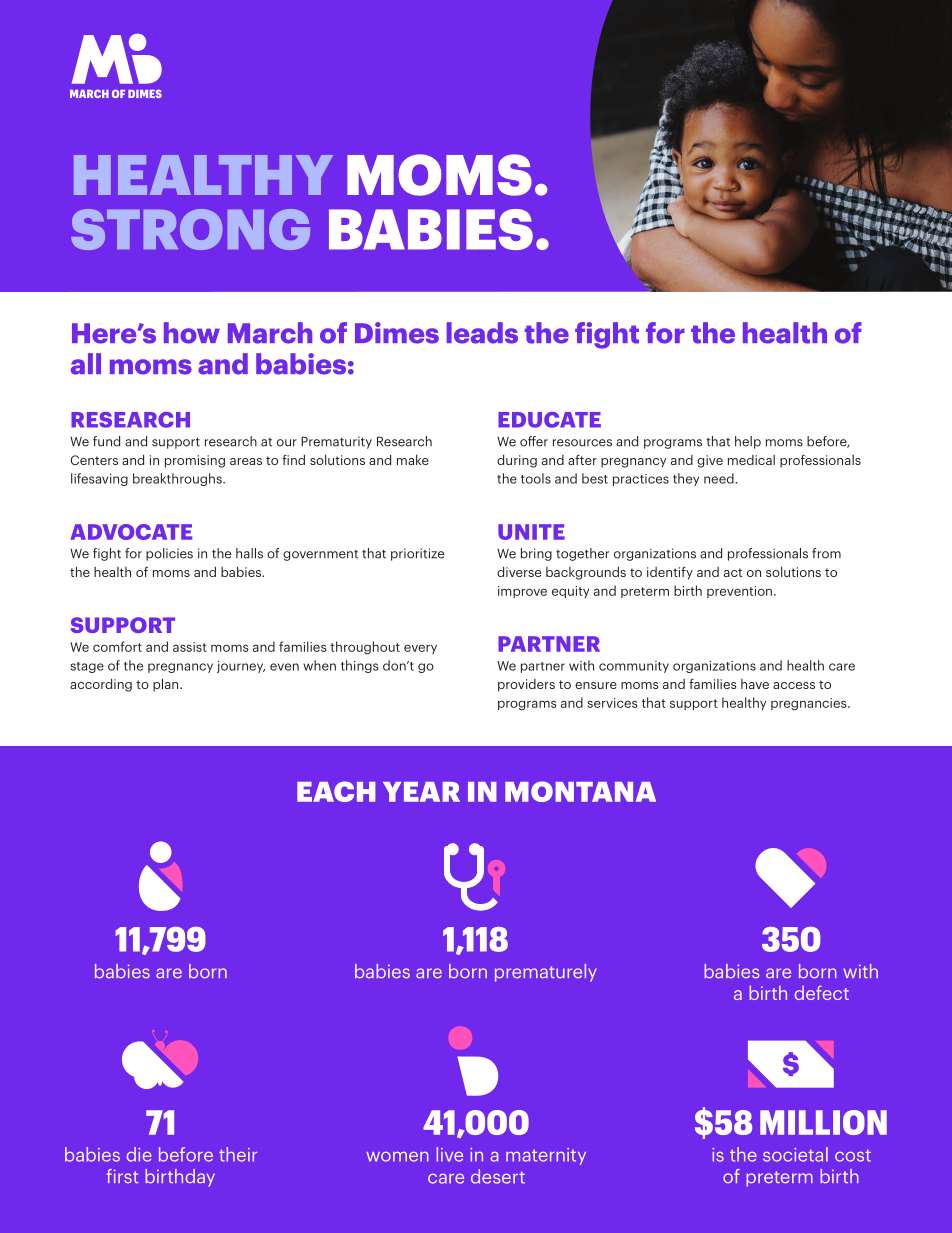  I want to click on leads, so click(482, 333).
